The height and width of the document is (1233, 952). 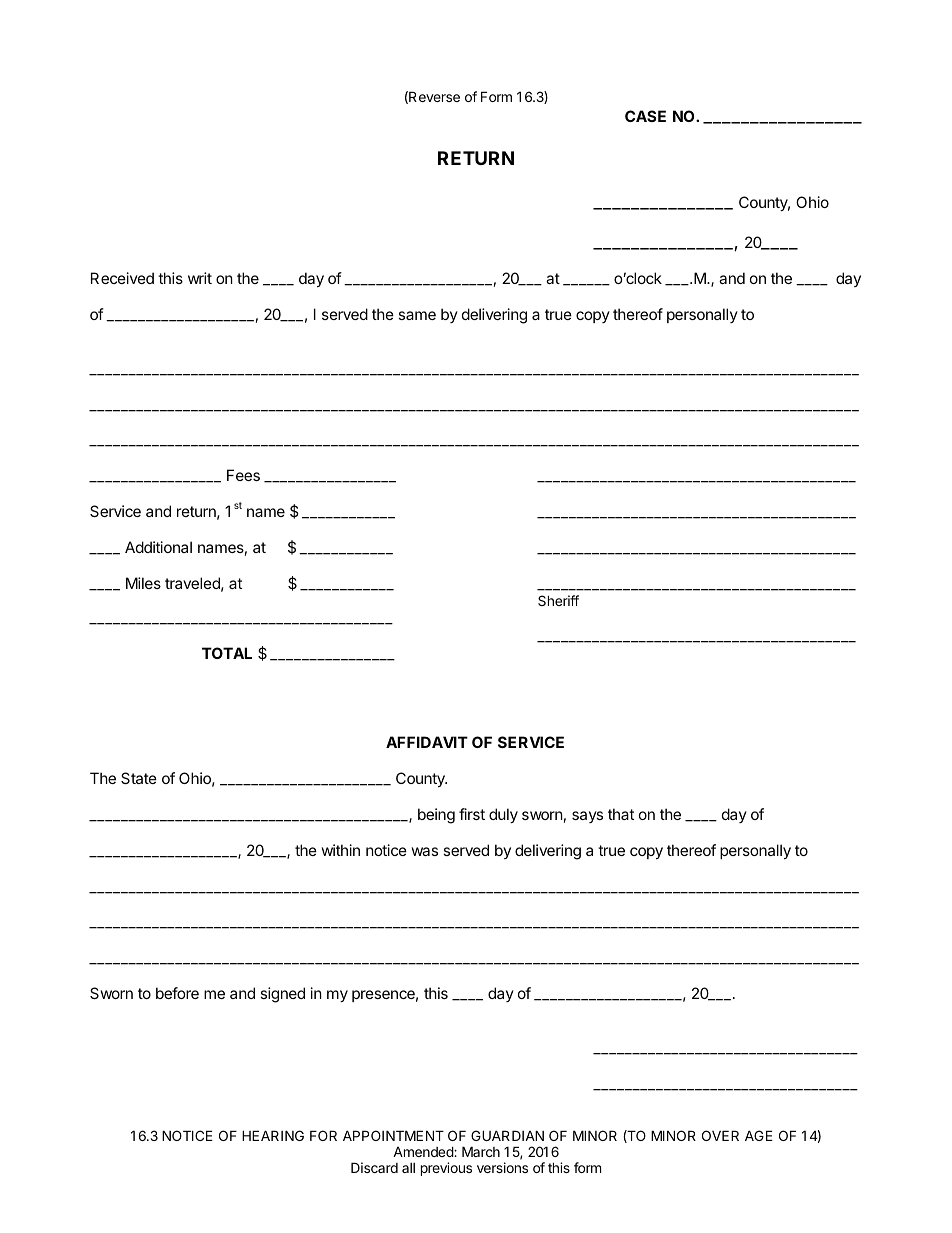 I want to click on writ, so click(x=200, y=278).
